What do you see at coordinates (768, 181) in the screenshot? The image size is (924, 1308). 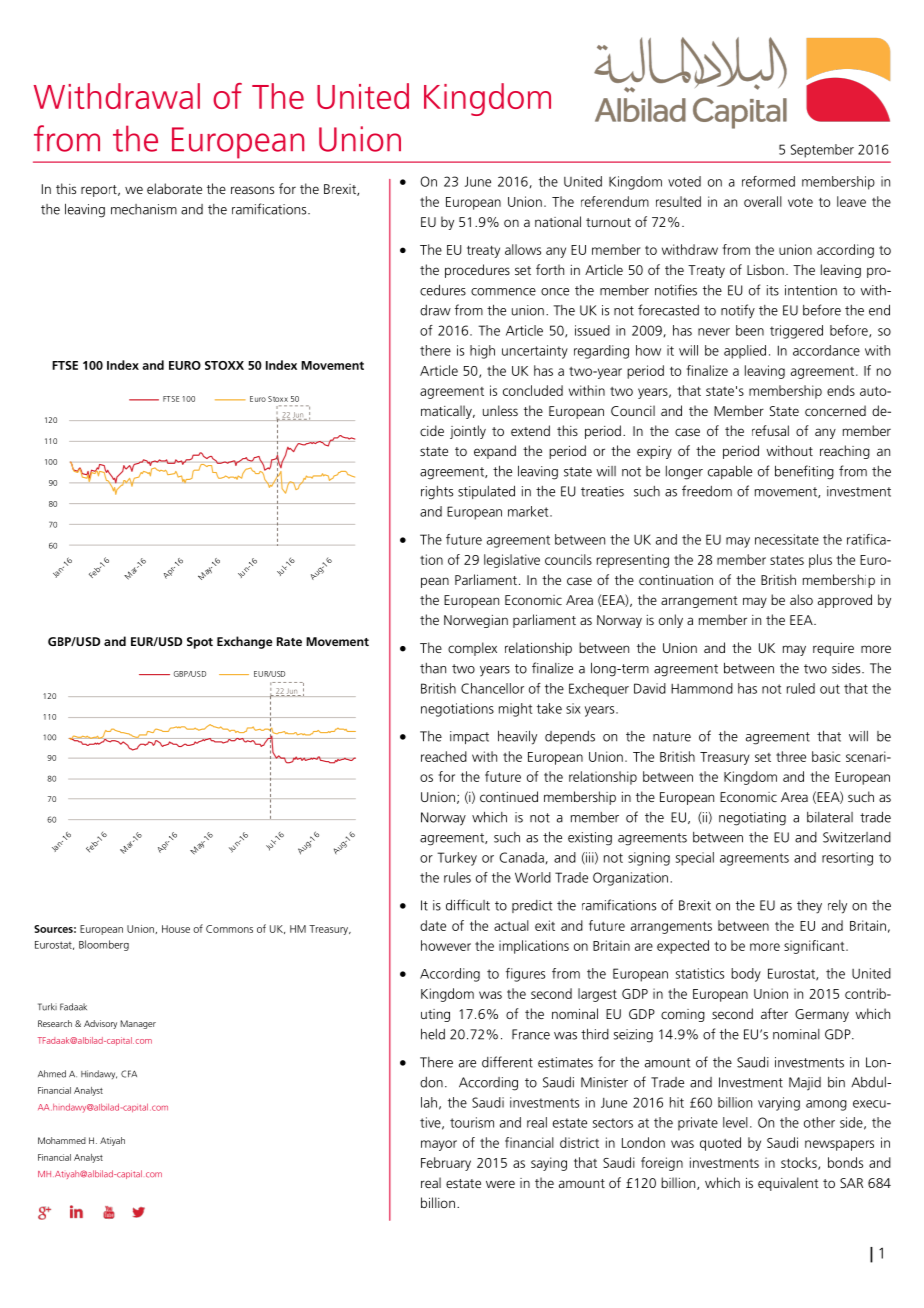 I see `reformed` at bounding box center [768, 181].
